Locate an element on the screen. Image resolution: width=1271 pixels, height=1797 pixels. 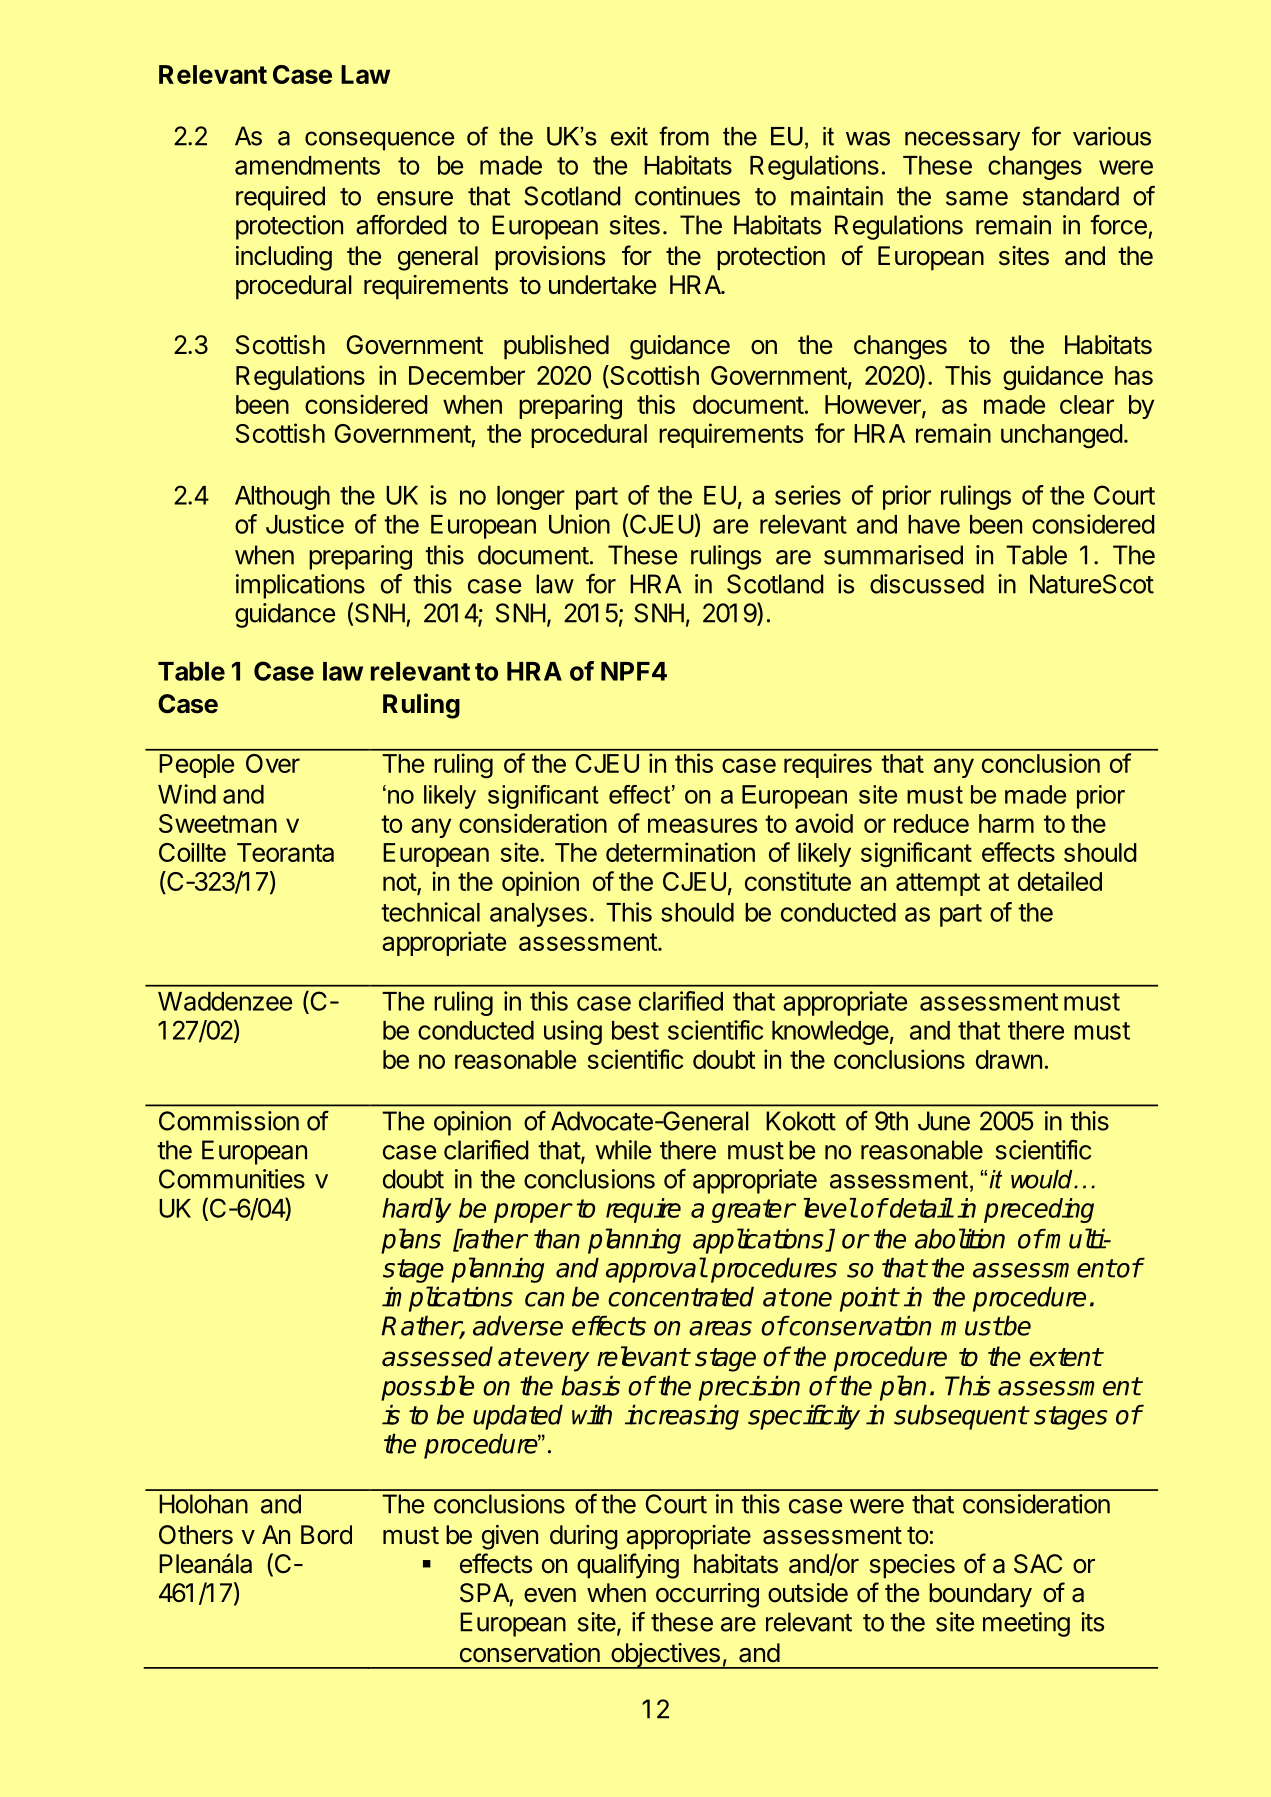
concentrated is located at coordinates (681, 1296).
